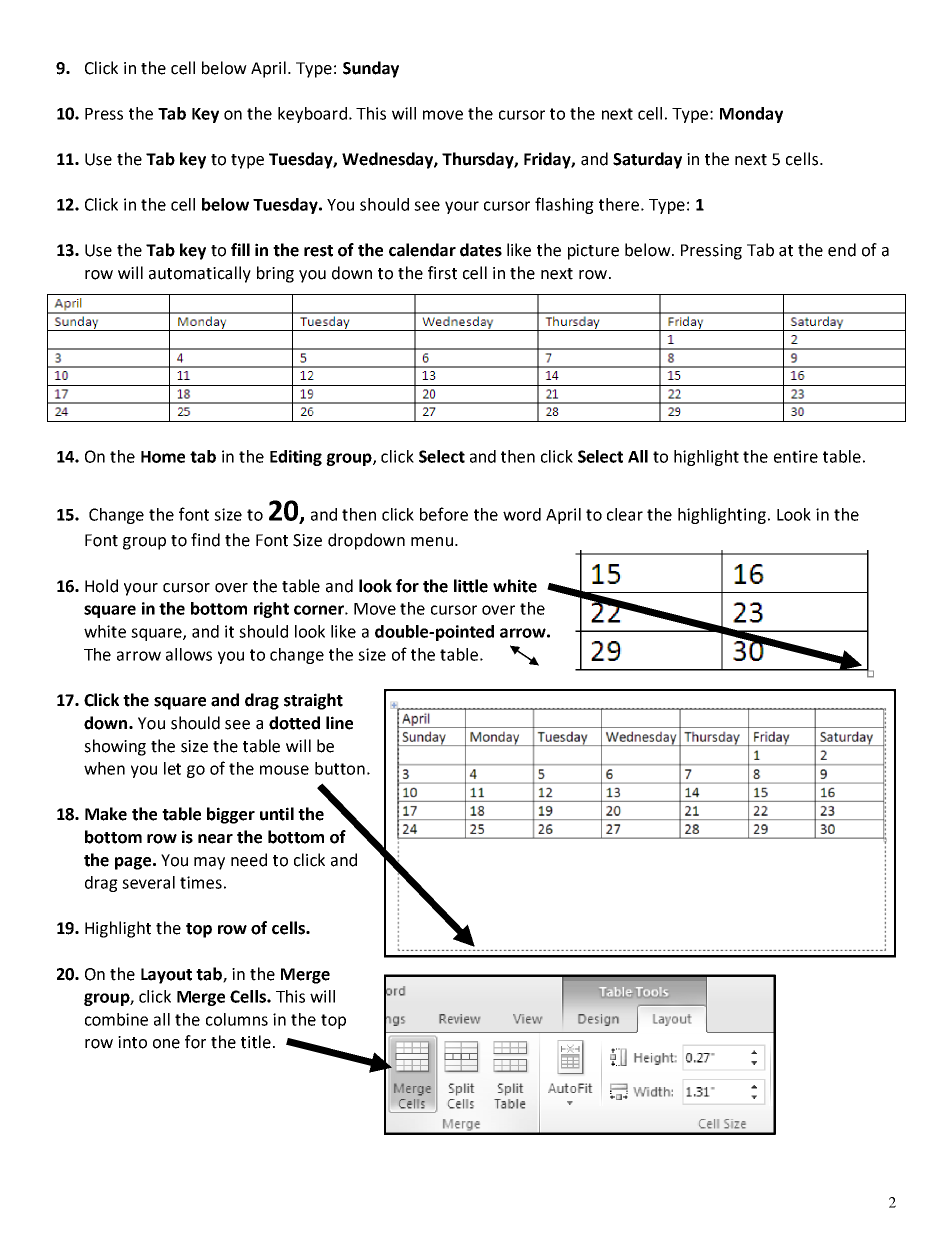 This screenshot has width=952, height=1233. What do you see at coordinates (237, 1019) in the screenshot?
I see `columns` at bounding box center [237, 1019].
